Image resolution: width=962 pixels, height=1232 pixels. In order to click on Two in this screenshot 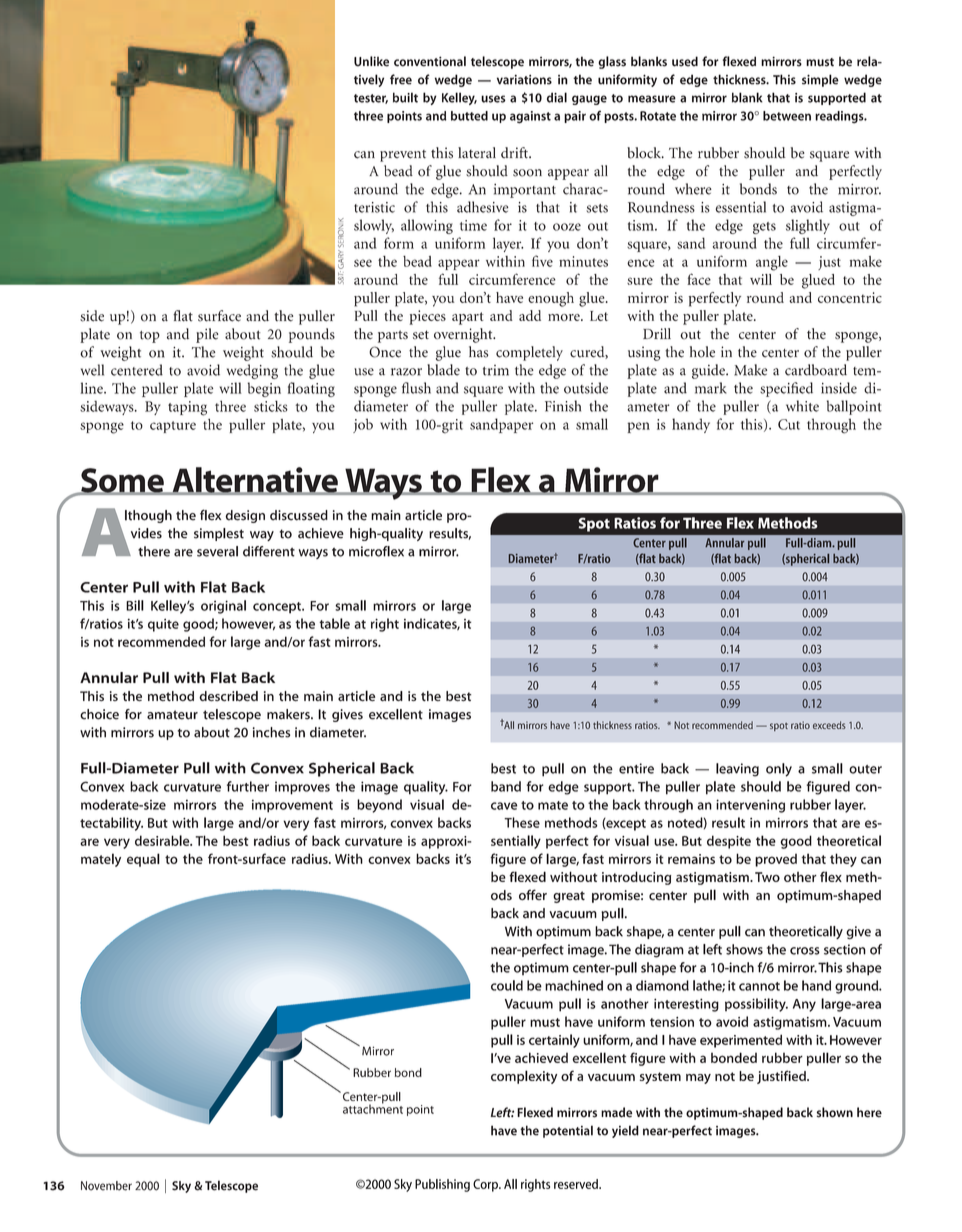, I will do `click(767, 877)`.
